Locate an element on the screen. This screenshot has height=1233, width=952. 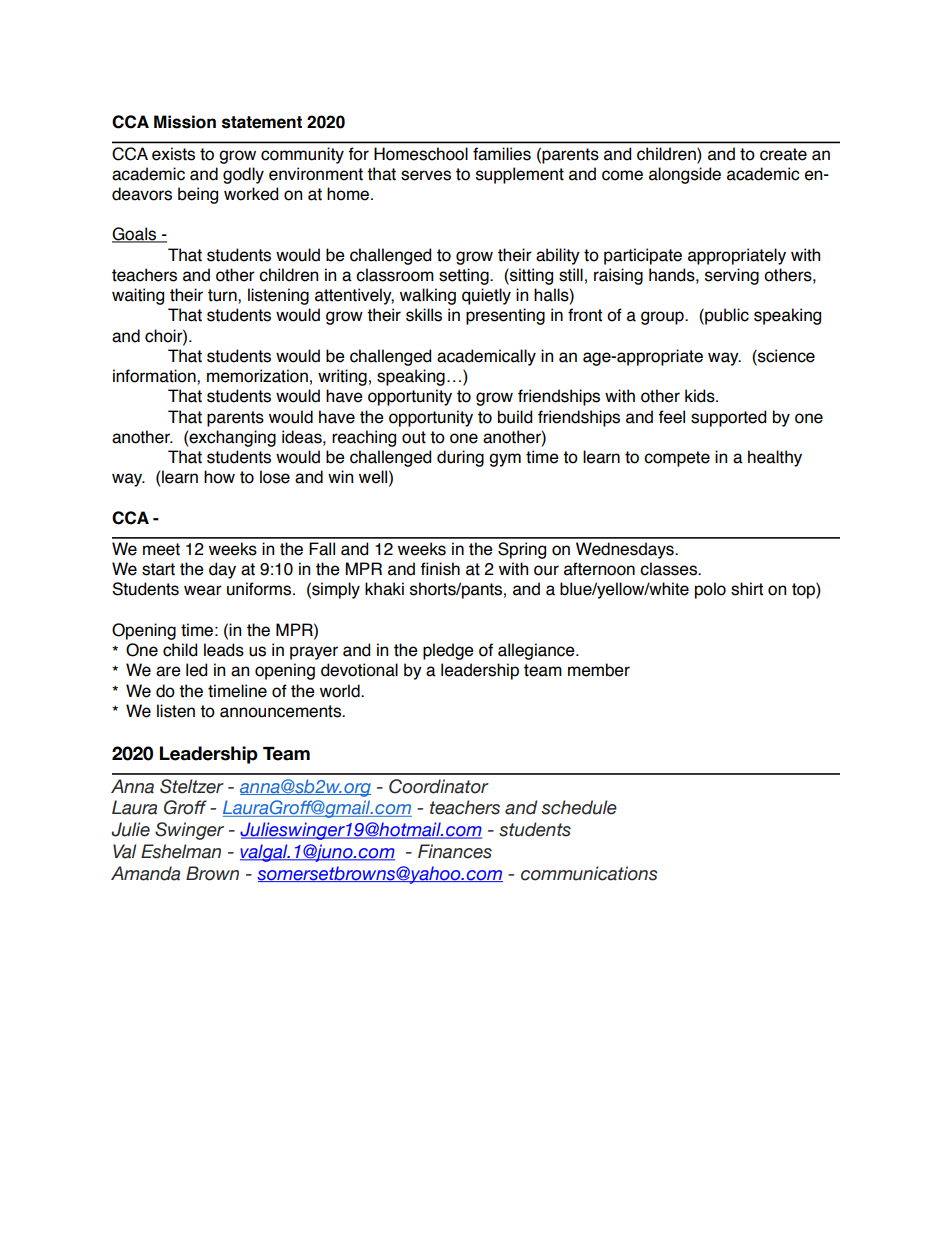
how is located at coordinates (219, 477).
